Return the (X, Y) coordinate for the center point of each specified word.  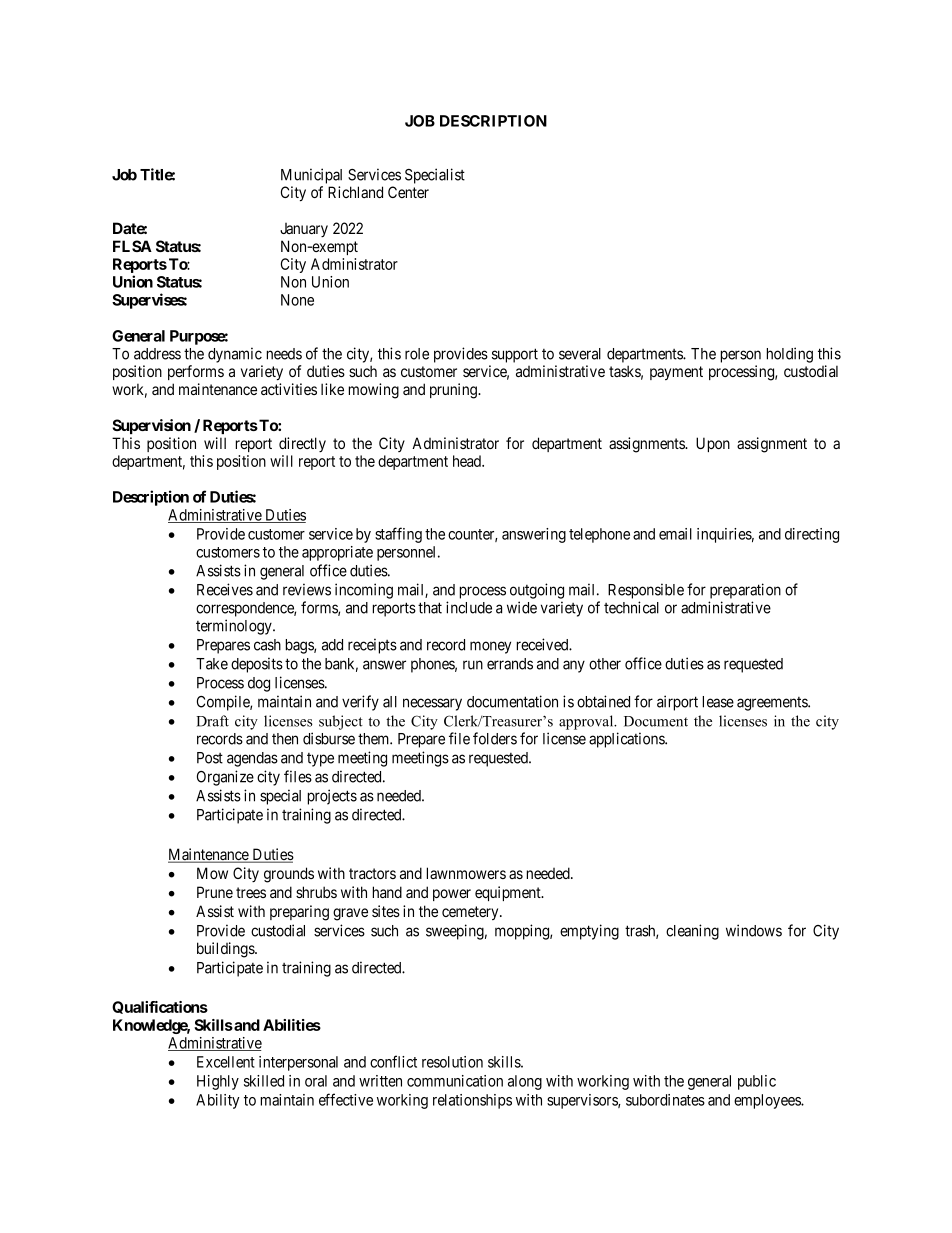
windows (754, 930)
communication (455, 1081)
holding (790, 355)
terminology (235, 627)
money (490, 647)
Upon (713, 444)
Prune (215, 892)
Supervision (151, 426)
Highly (218, 1082)
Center (408, 192)
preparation (745, 591)
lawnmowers (466, 873)
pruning (454, 391)
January (304, 230)
